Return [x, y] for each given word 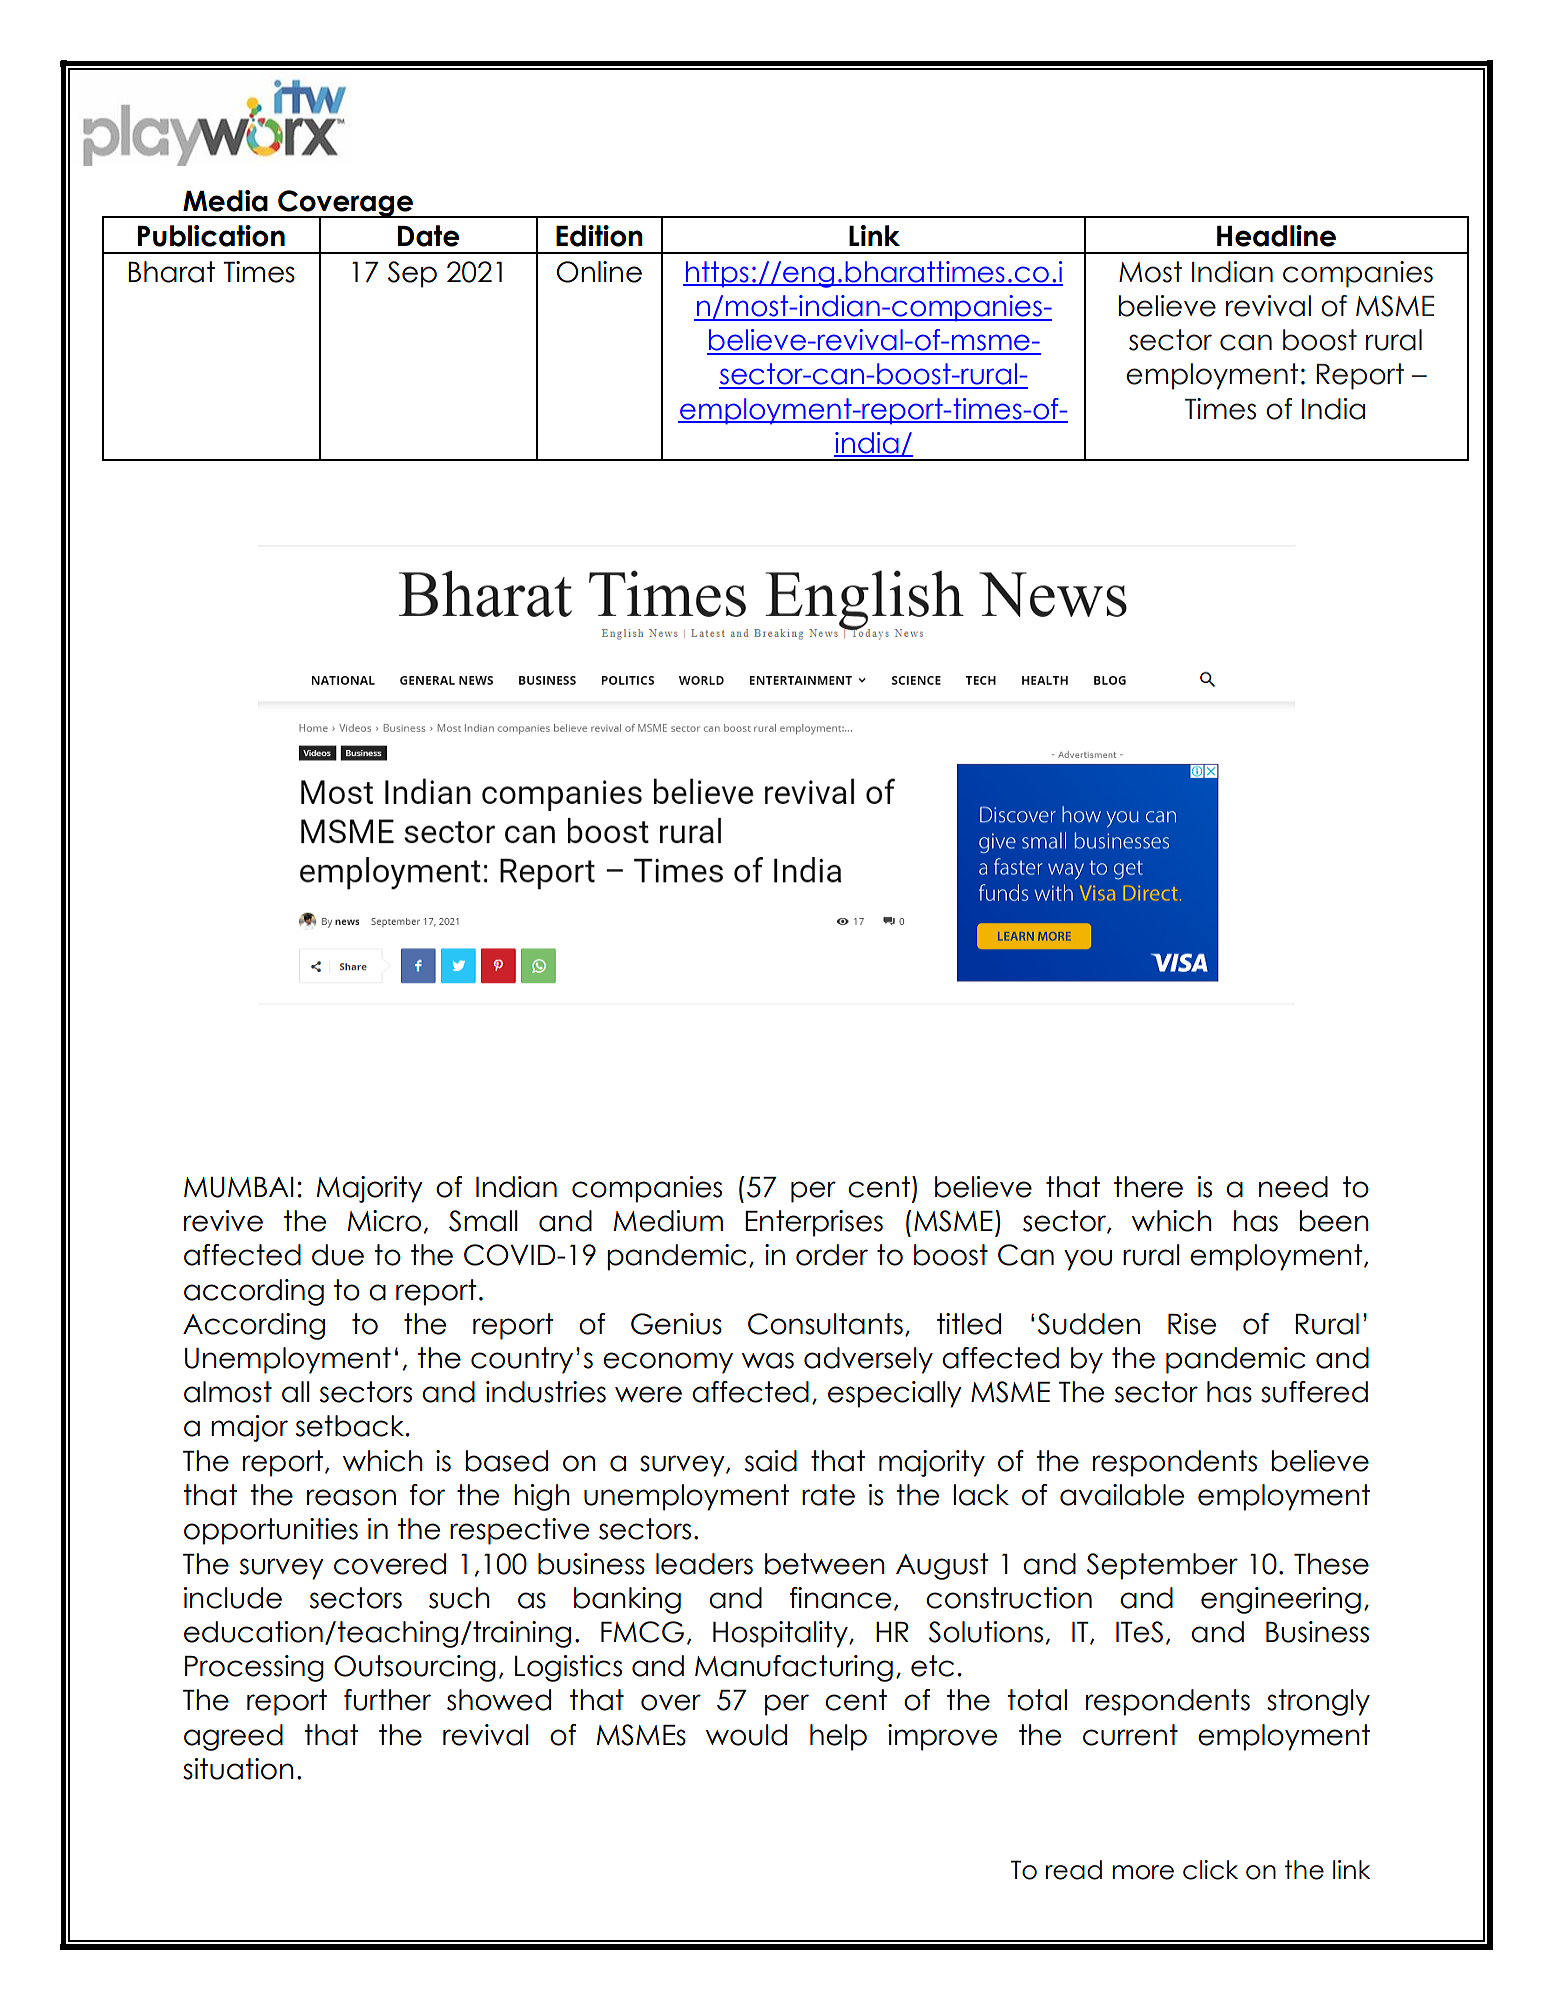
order [832, 1255]
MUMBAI [239, 1187]
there [1148, 1187]
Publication [211, 236]
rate [828, 1495]
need [1293, 1187]
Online [599, 272]
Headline [1276, 236]
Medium [668, 1221]
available [1122, 1495]
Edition [599, 236]
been [1334, 1221]
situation [238, 1769]
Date [429, 236]
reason [351, 1497]
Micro [384, 1221]
